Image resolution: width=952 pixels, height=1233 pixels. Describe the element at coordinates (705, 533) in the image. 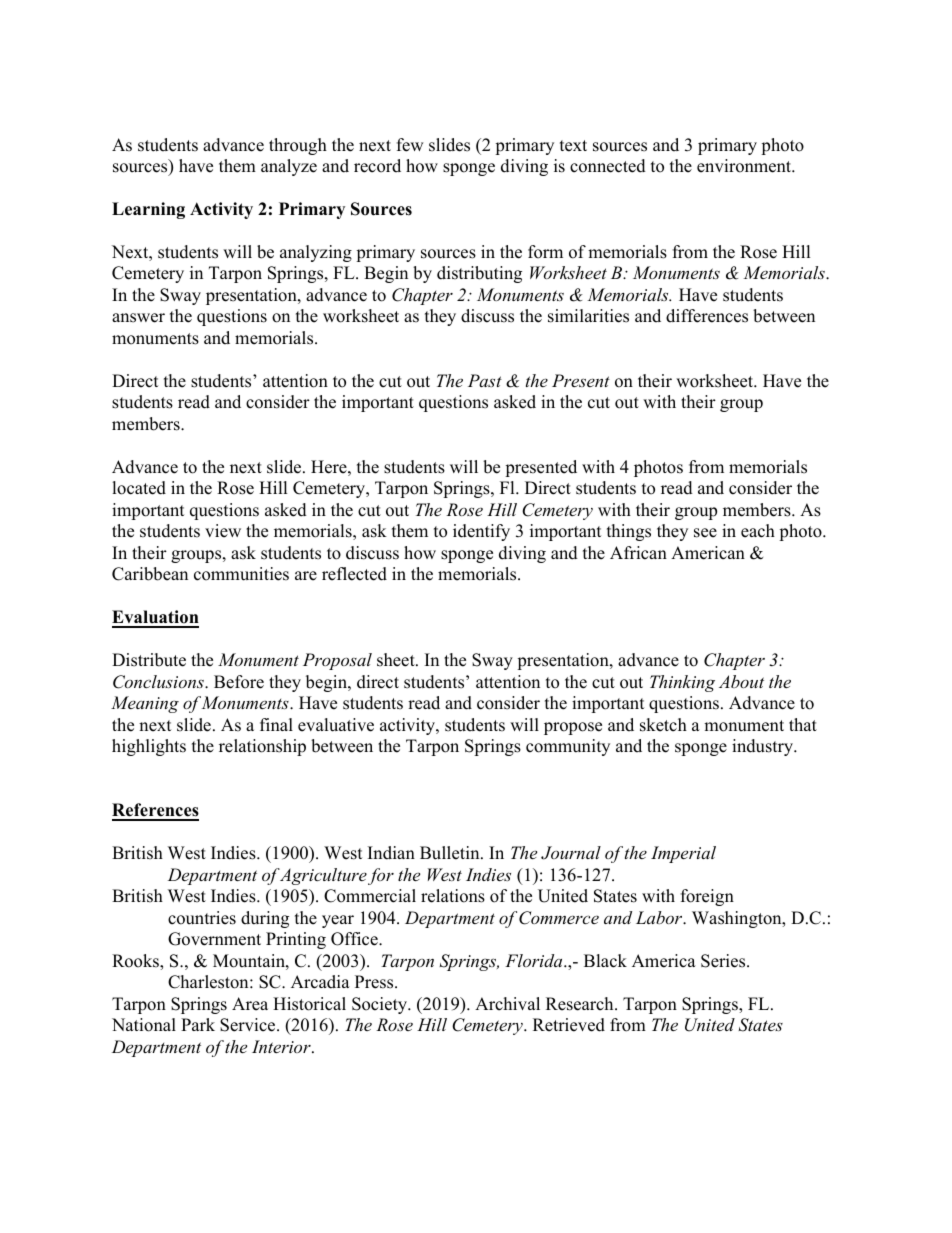

I see `see` at that location.
